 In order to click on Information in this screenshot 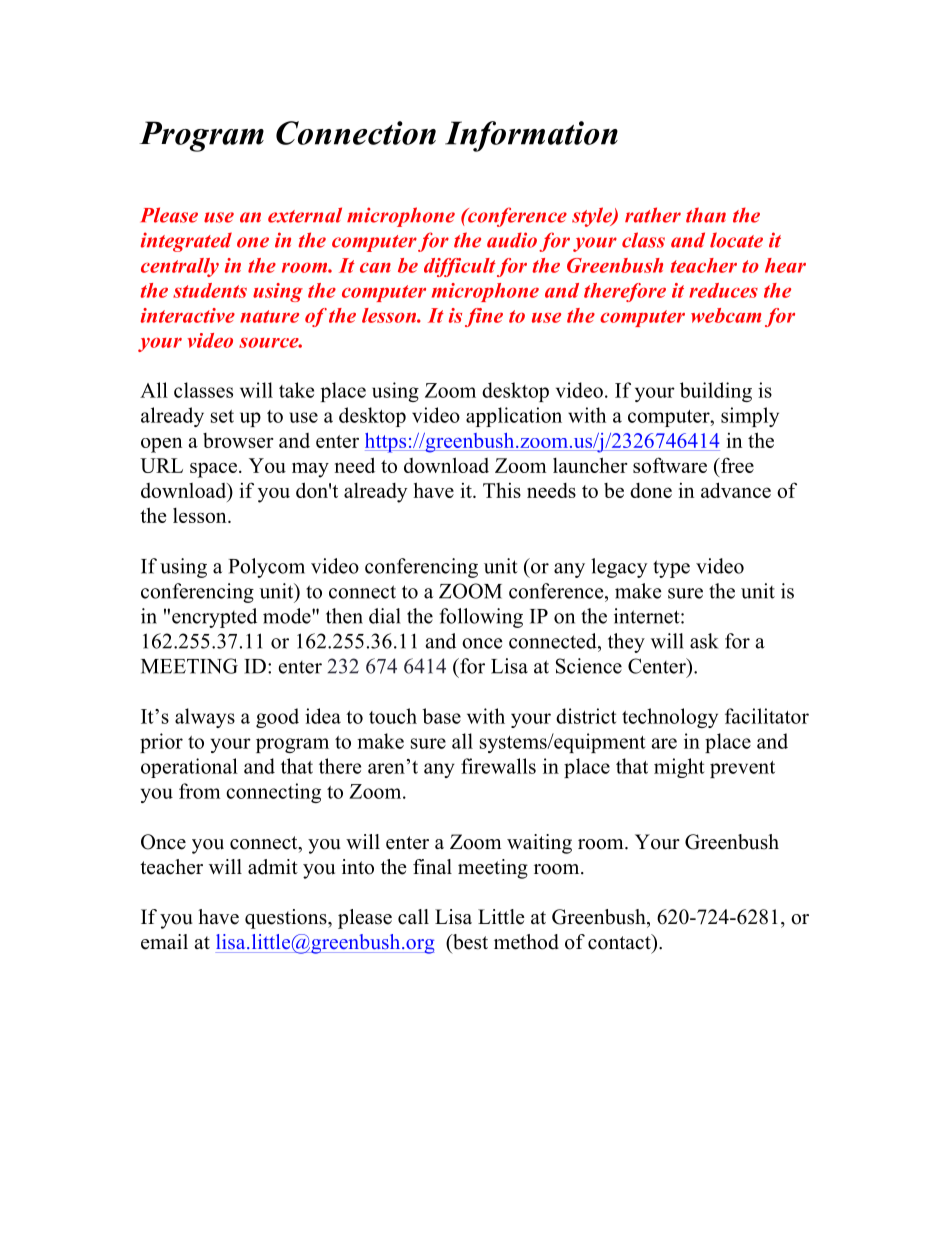, I will do `click(531, 136)`.
